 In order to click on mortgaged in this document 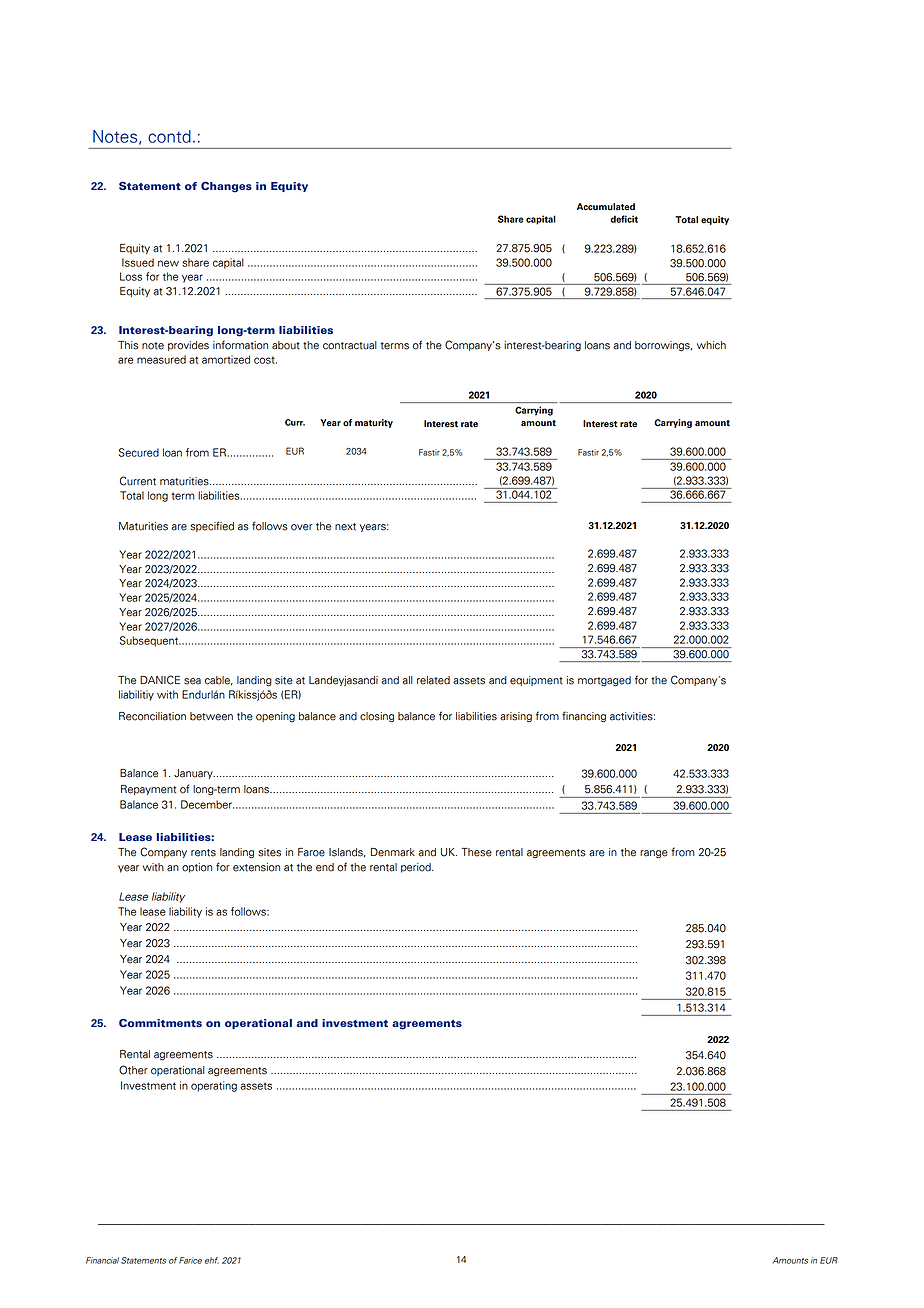, I will do `click(604, 681)`.
